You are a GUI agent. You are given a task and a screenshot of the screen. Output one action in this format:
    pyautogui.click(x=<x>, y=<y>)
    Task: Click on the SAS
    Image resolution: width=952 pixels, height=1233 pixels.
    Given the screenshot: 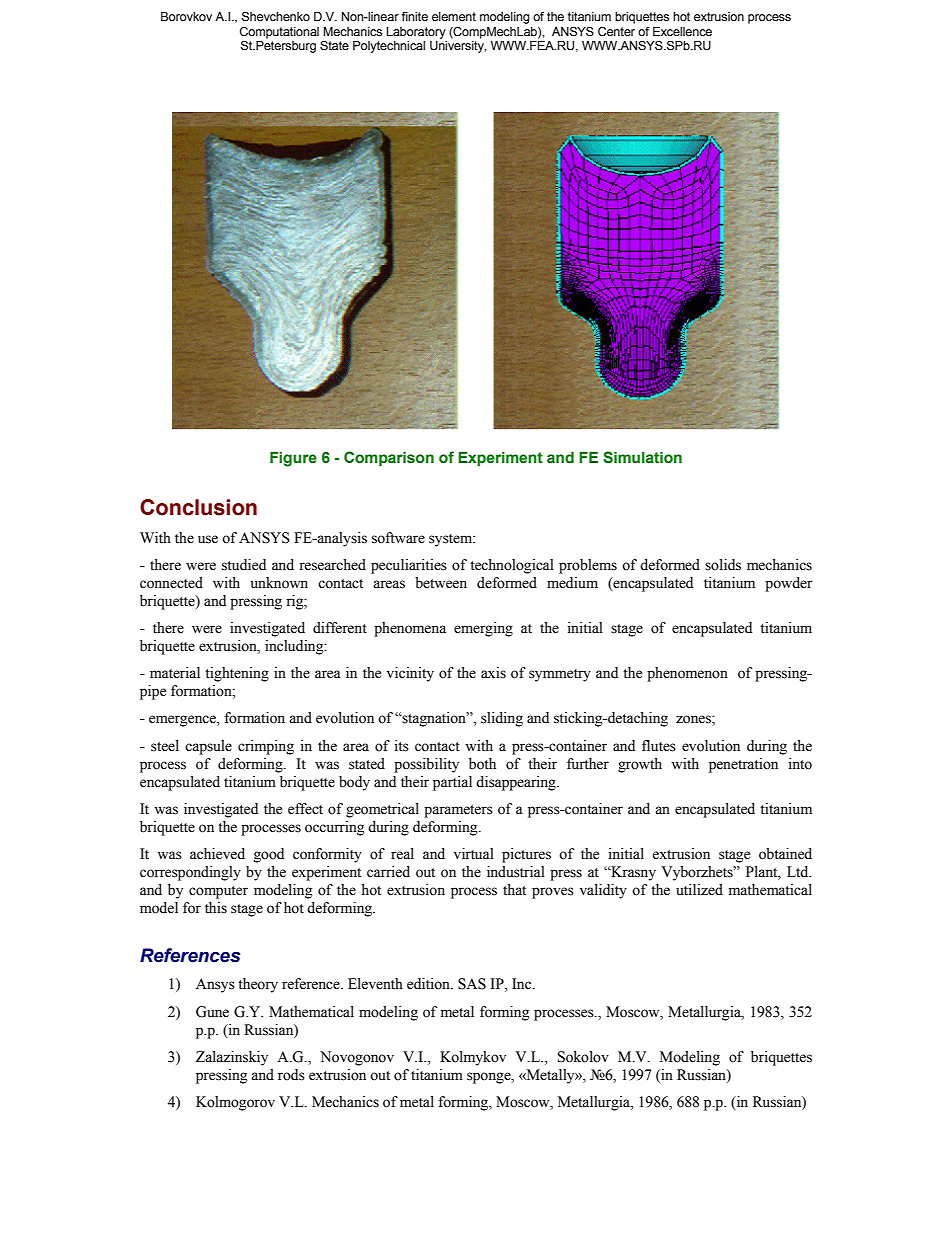 What is the action you would take?
    pyautogui.click(x=472, y=984)
